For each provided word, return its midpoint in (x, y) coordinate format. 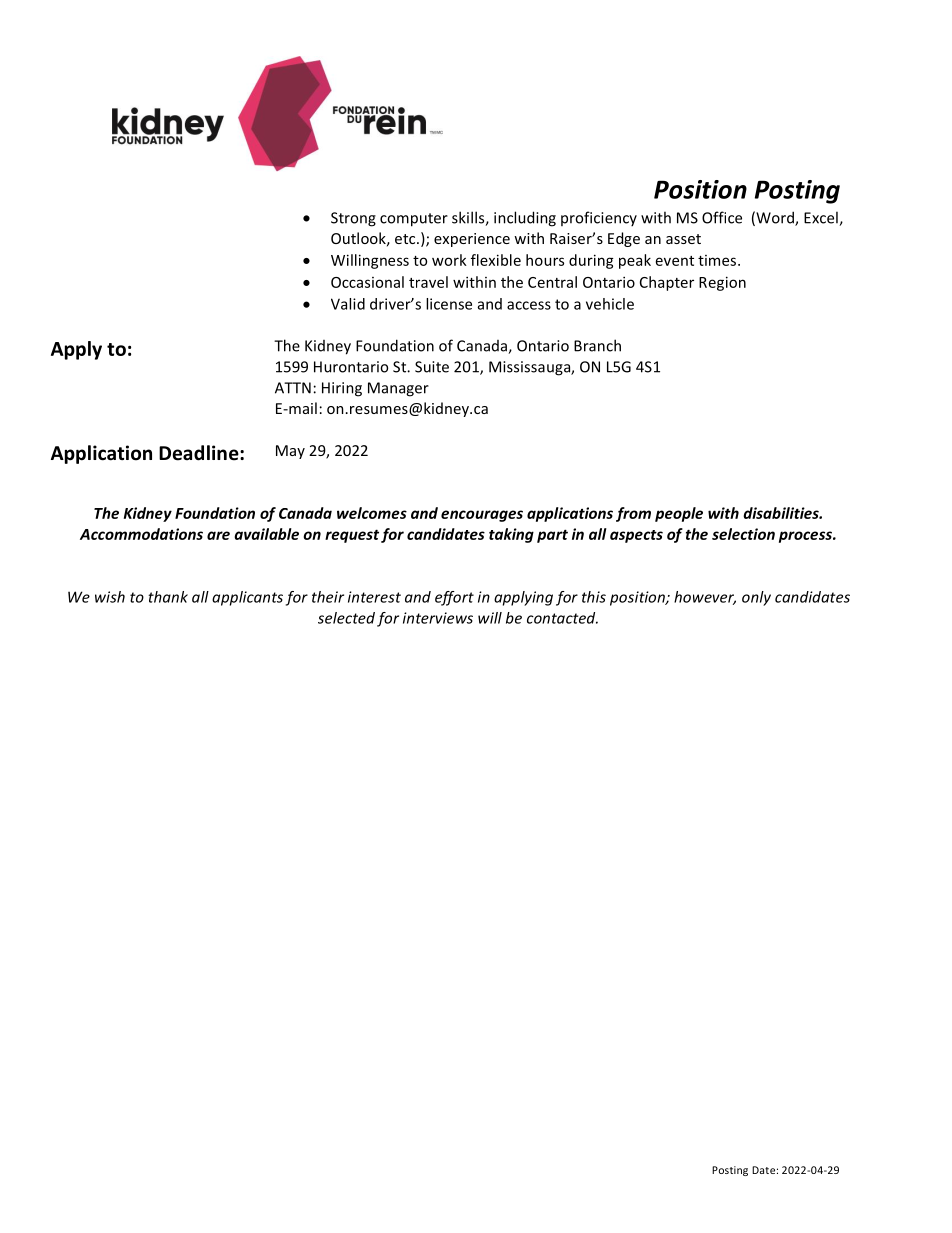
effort (454, 598)
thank (168, 597)
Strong (353, 219)
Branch (597, 345)
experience (472, 240)
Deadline (200, 453)
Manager (398, 389)
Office (722, 217)
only (756, 598)
